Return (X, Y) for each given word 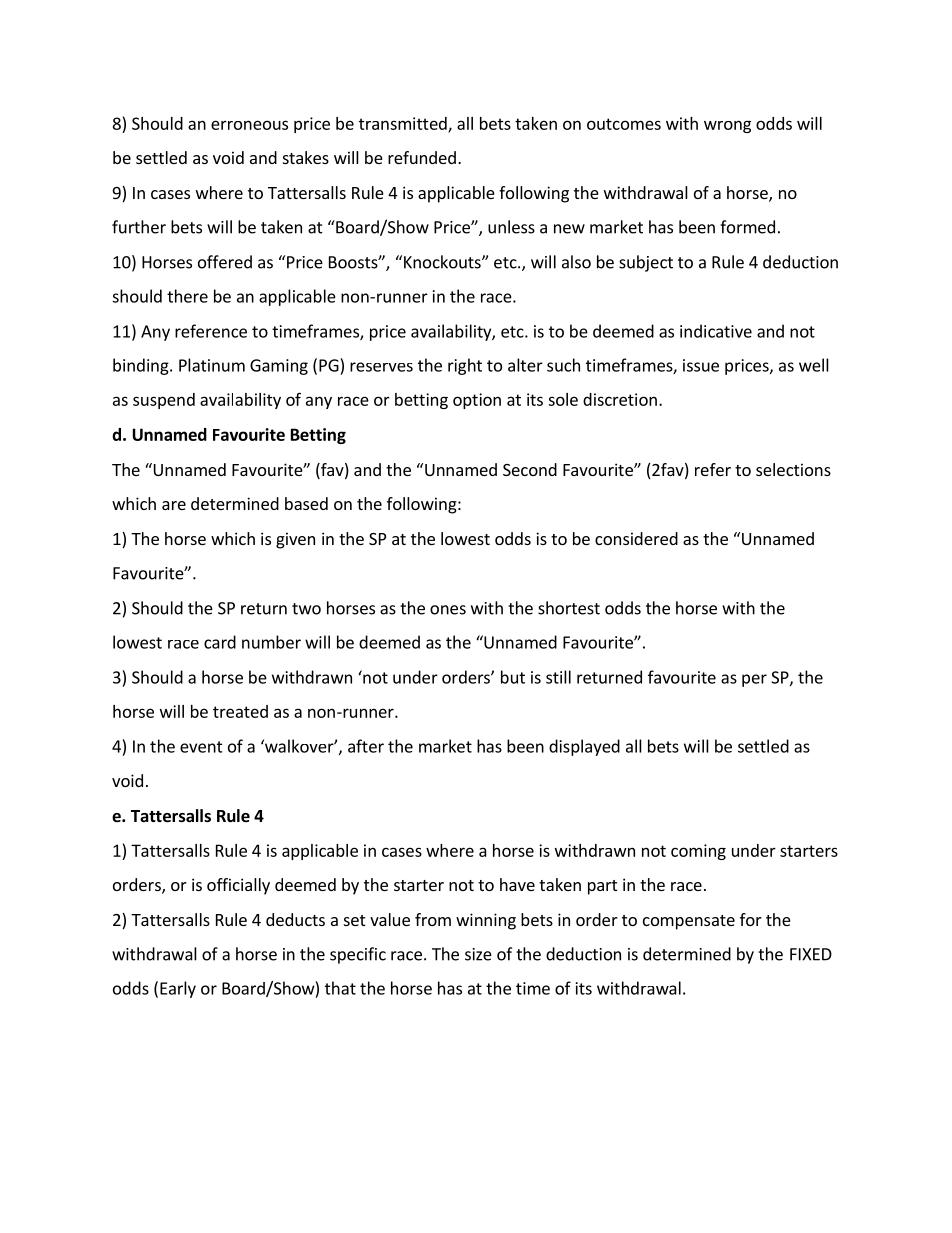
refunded (422, 157)
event (201, 747)
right (465, 366)
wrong (727, 126)
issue (701, 365)
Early (178, 989)
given (295, 540)
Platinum (212, 365)
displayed (584, 747)
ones (448, 610)
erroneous (249, 125)
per (754, 680)
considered (636, 538)
